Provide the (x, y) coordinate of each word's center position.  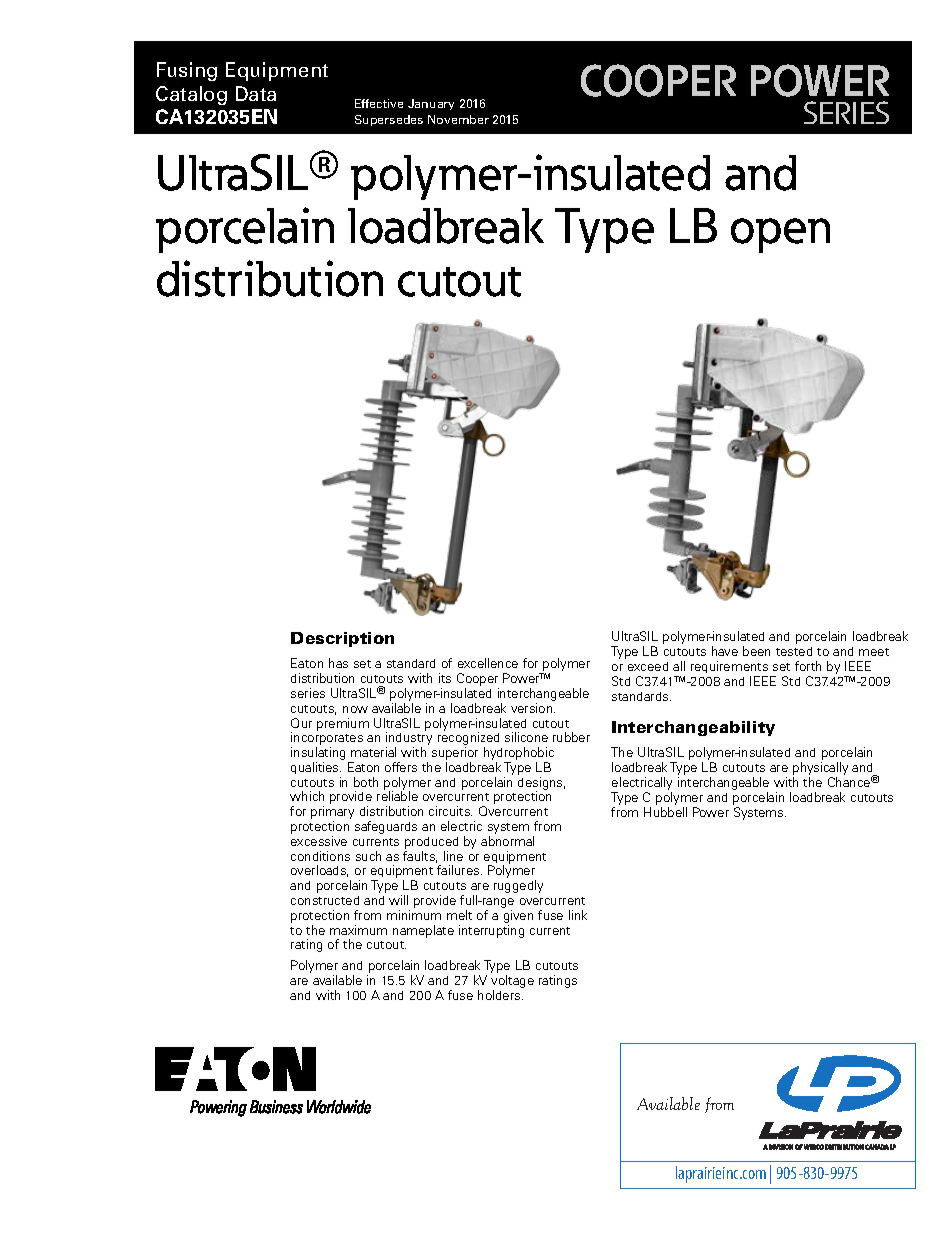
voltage (512, 983)
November (458, 119)
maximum (358, 930)
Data (256, 93)
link (578, 915)
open (780, 235)
